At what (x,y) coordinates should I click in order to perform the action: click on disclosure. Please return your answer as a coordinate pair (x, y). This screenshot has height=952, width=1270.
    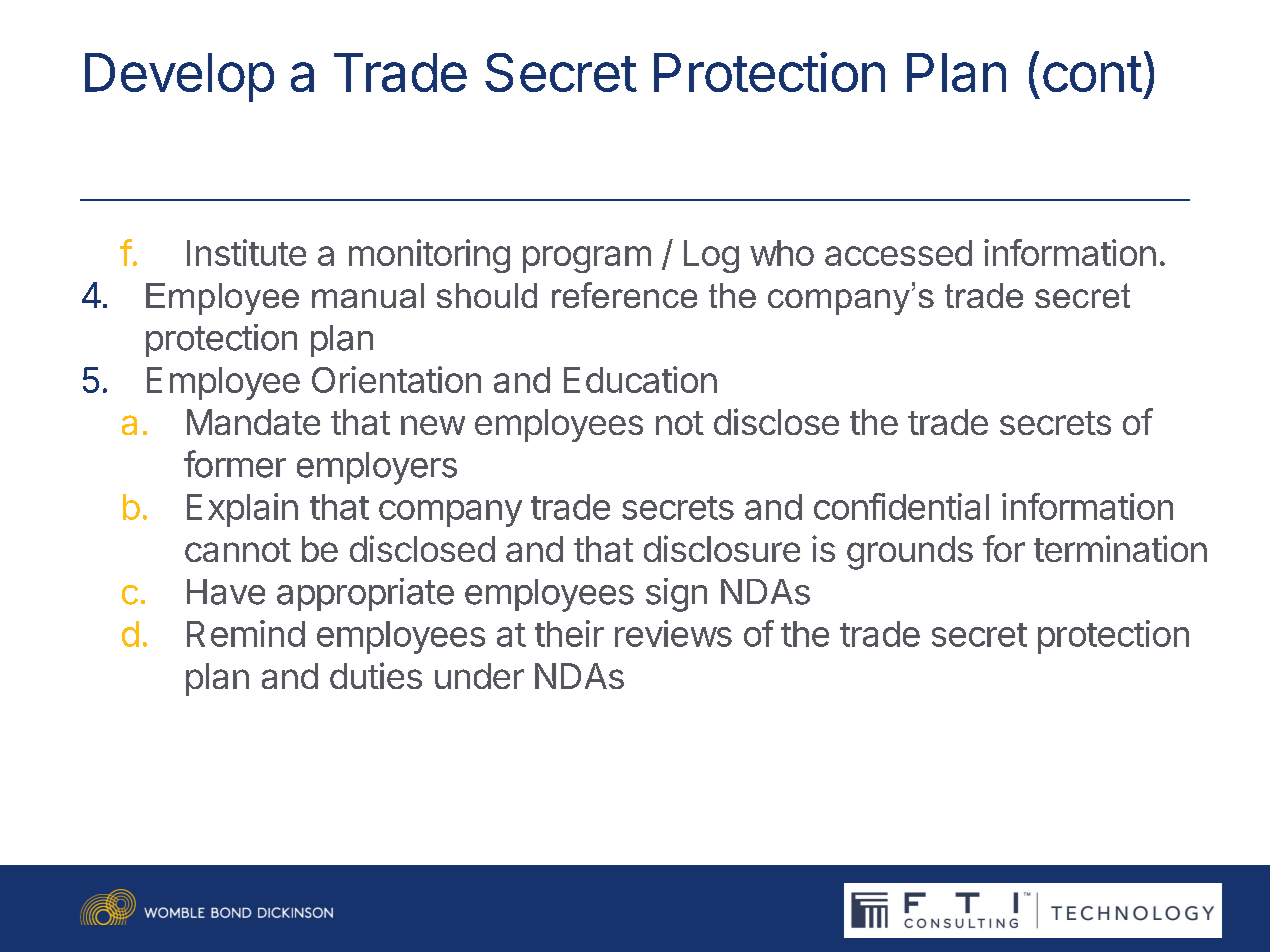
    Looking at the image, I should click on (722, 548).
